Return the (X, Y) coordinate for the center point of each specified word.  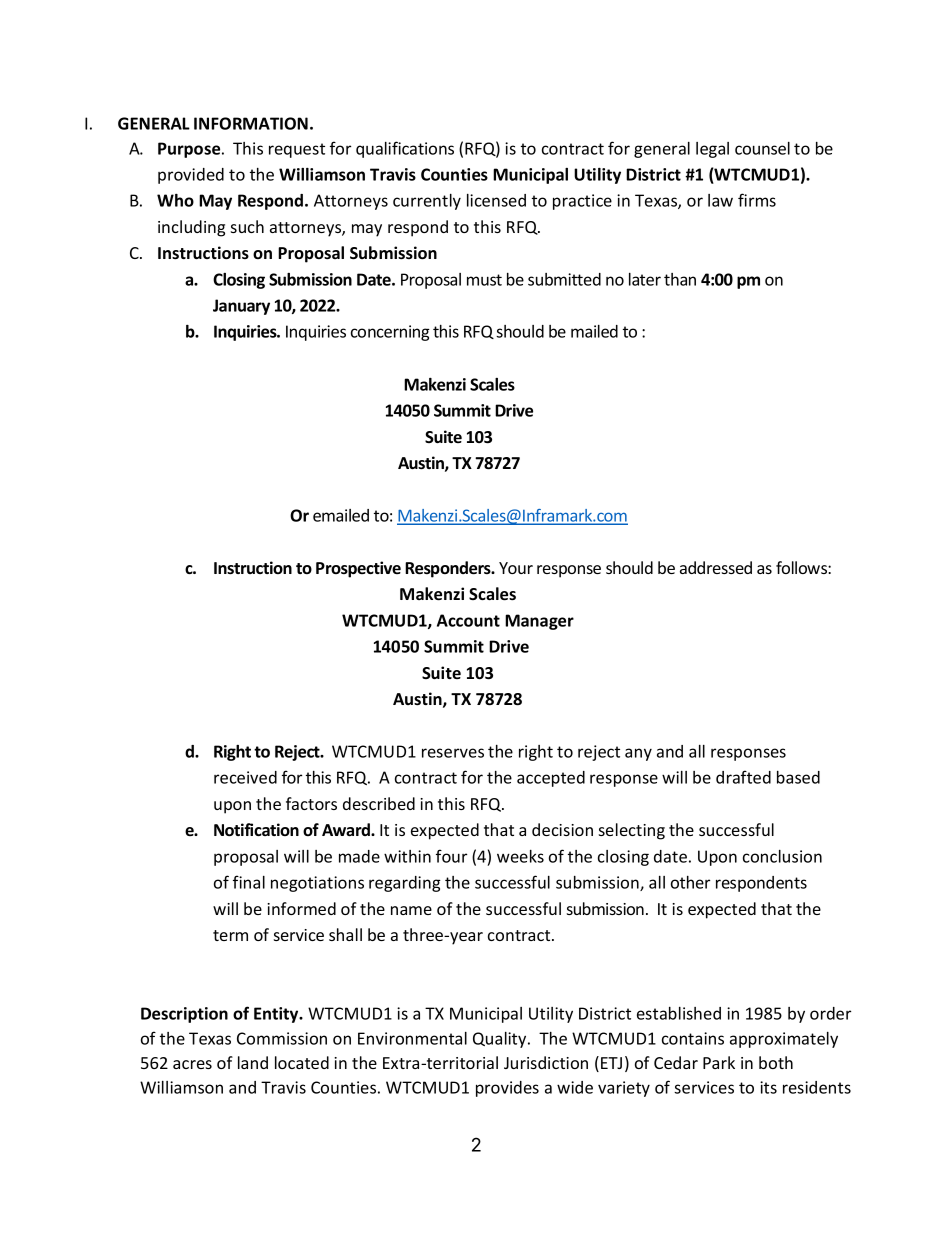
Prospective (358, 569)
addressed (716, 567)
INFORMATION (251, 123)
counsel (762, 148)
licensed (496, 200)
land (253, 1062)
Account (468, 620)
